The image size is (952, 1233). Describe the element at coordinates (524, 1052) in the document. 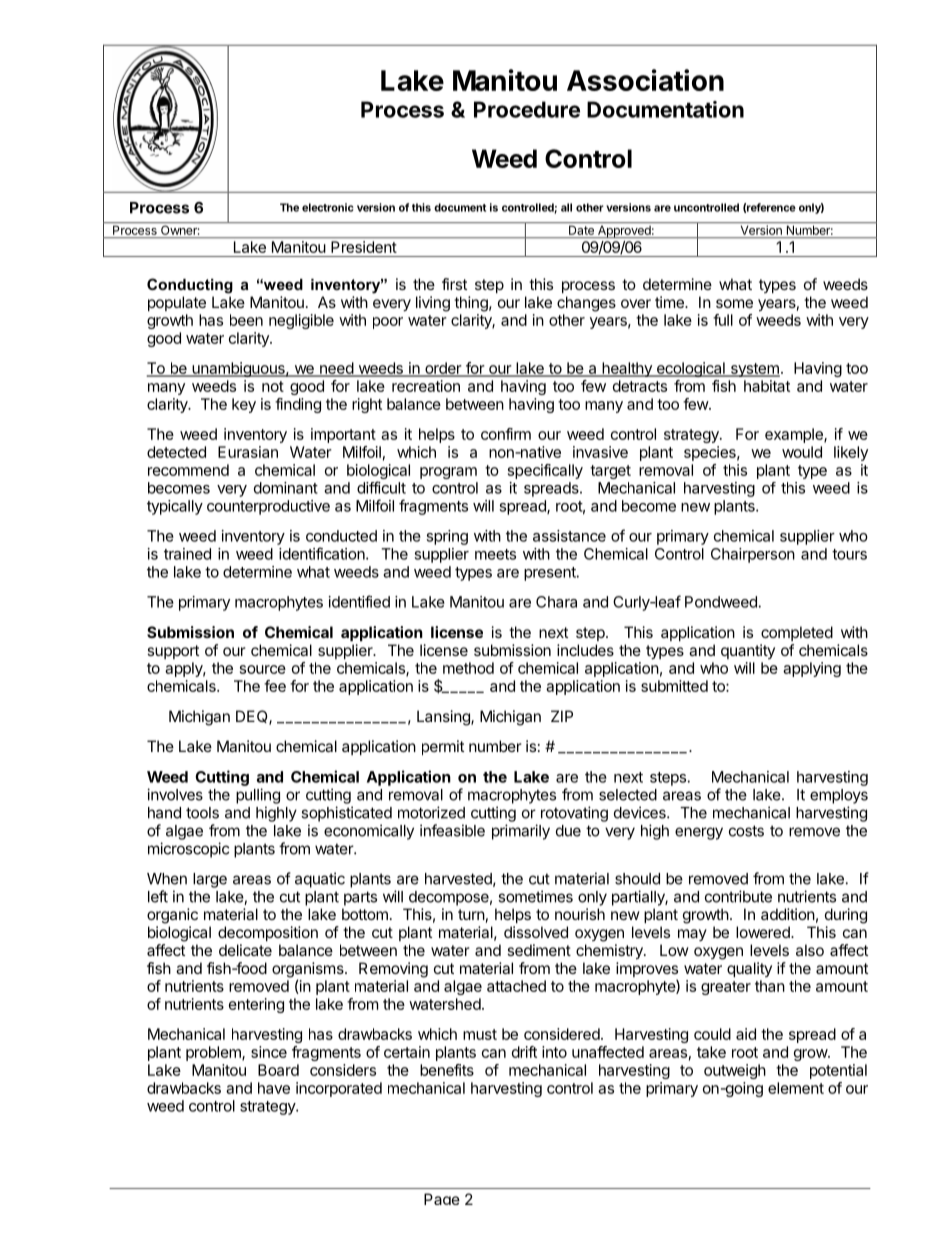

I see `drift` at that location.
